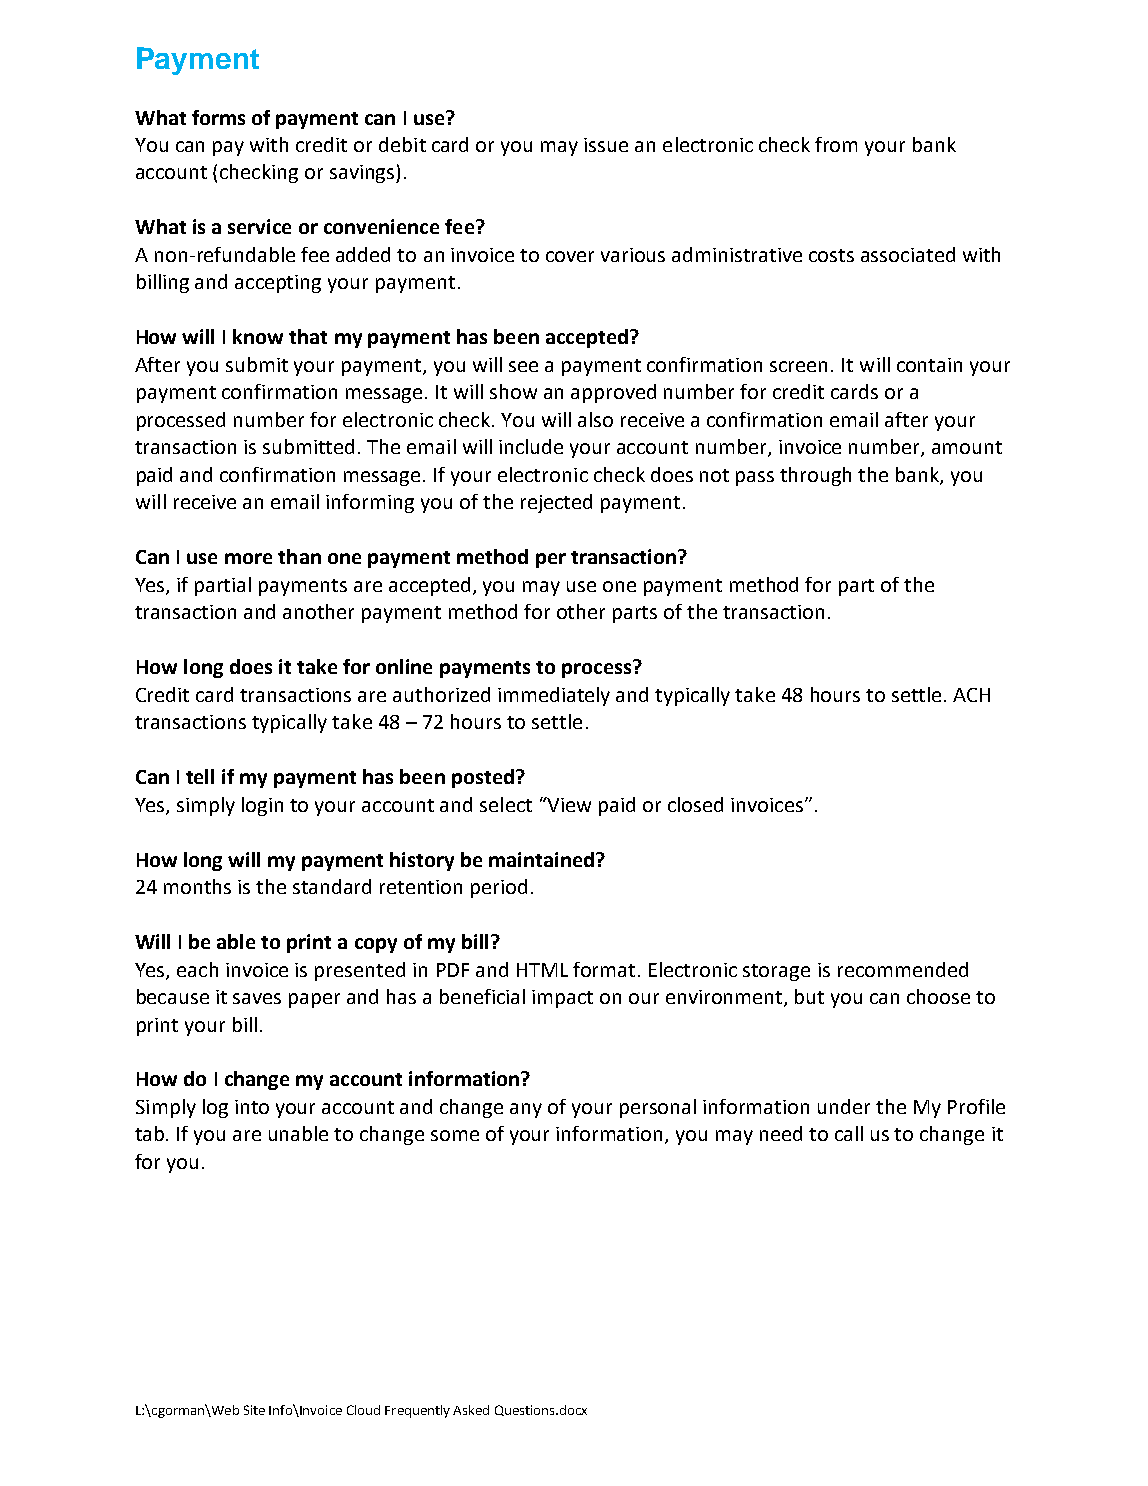  Describe the element at coordinates (781, 1133) in the screenshot. I see `need` at that location.
